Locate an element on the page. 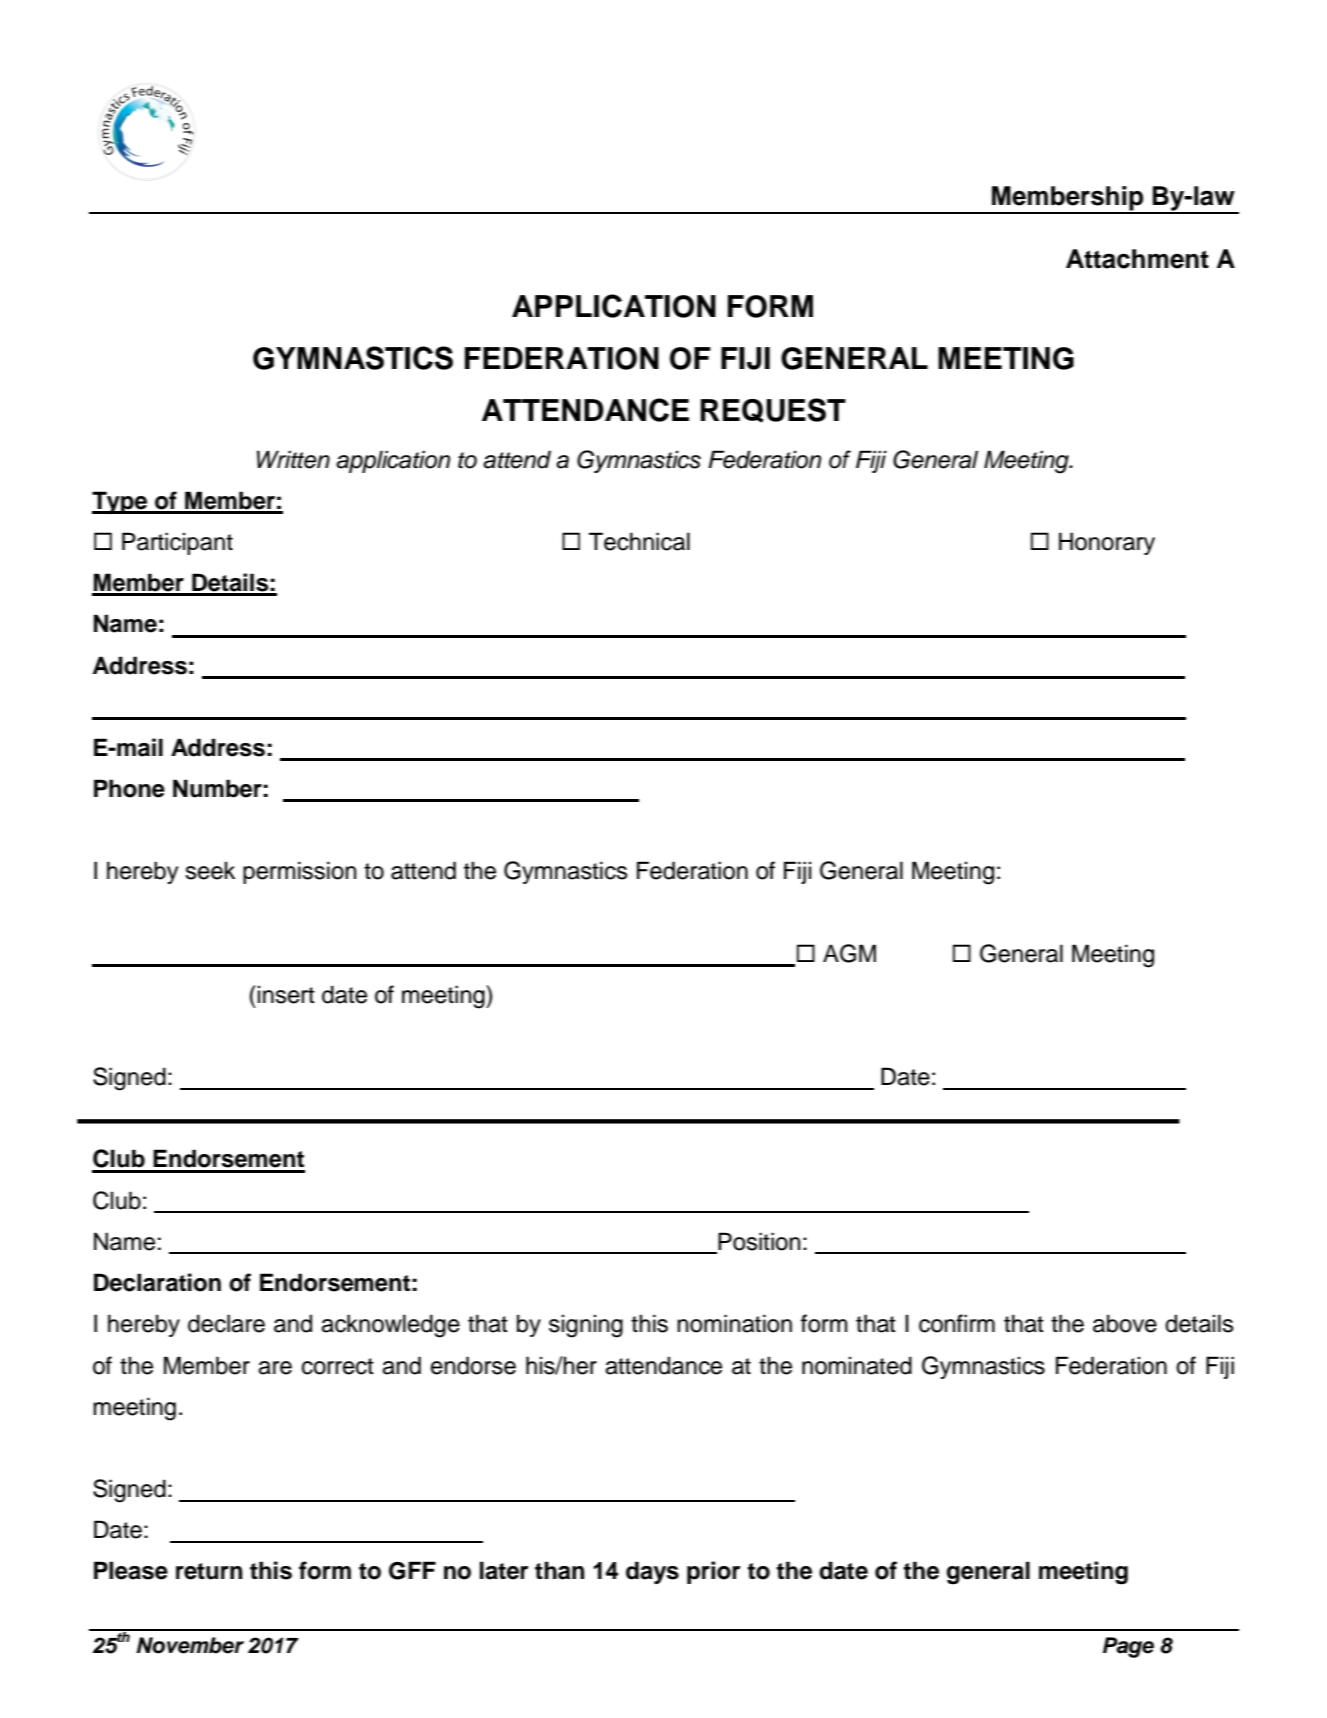  insert is located at coordinates (286, 994).
